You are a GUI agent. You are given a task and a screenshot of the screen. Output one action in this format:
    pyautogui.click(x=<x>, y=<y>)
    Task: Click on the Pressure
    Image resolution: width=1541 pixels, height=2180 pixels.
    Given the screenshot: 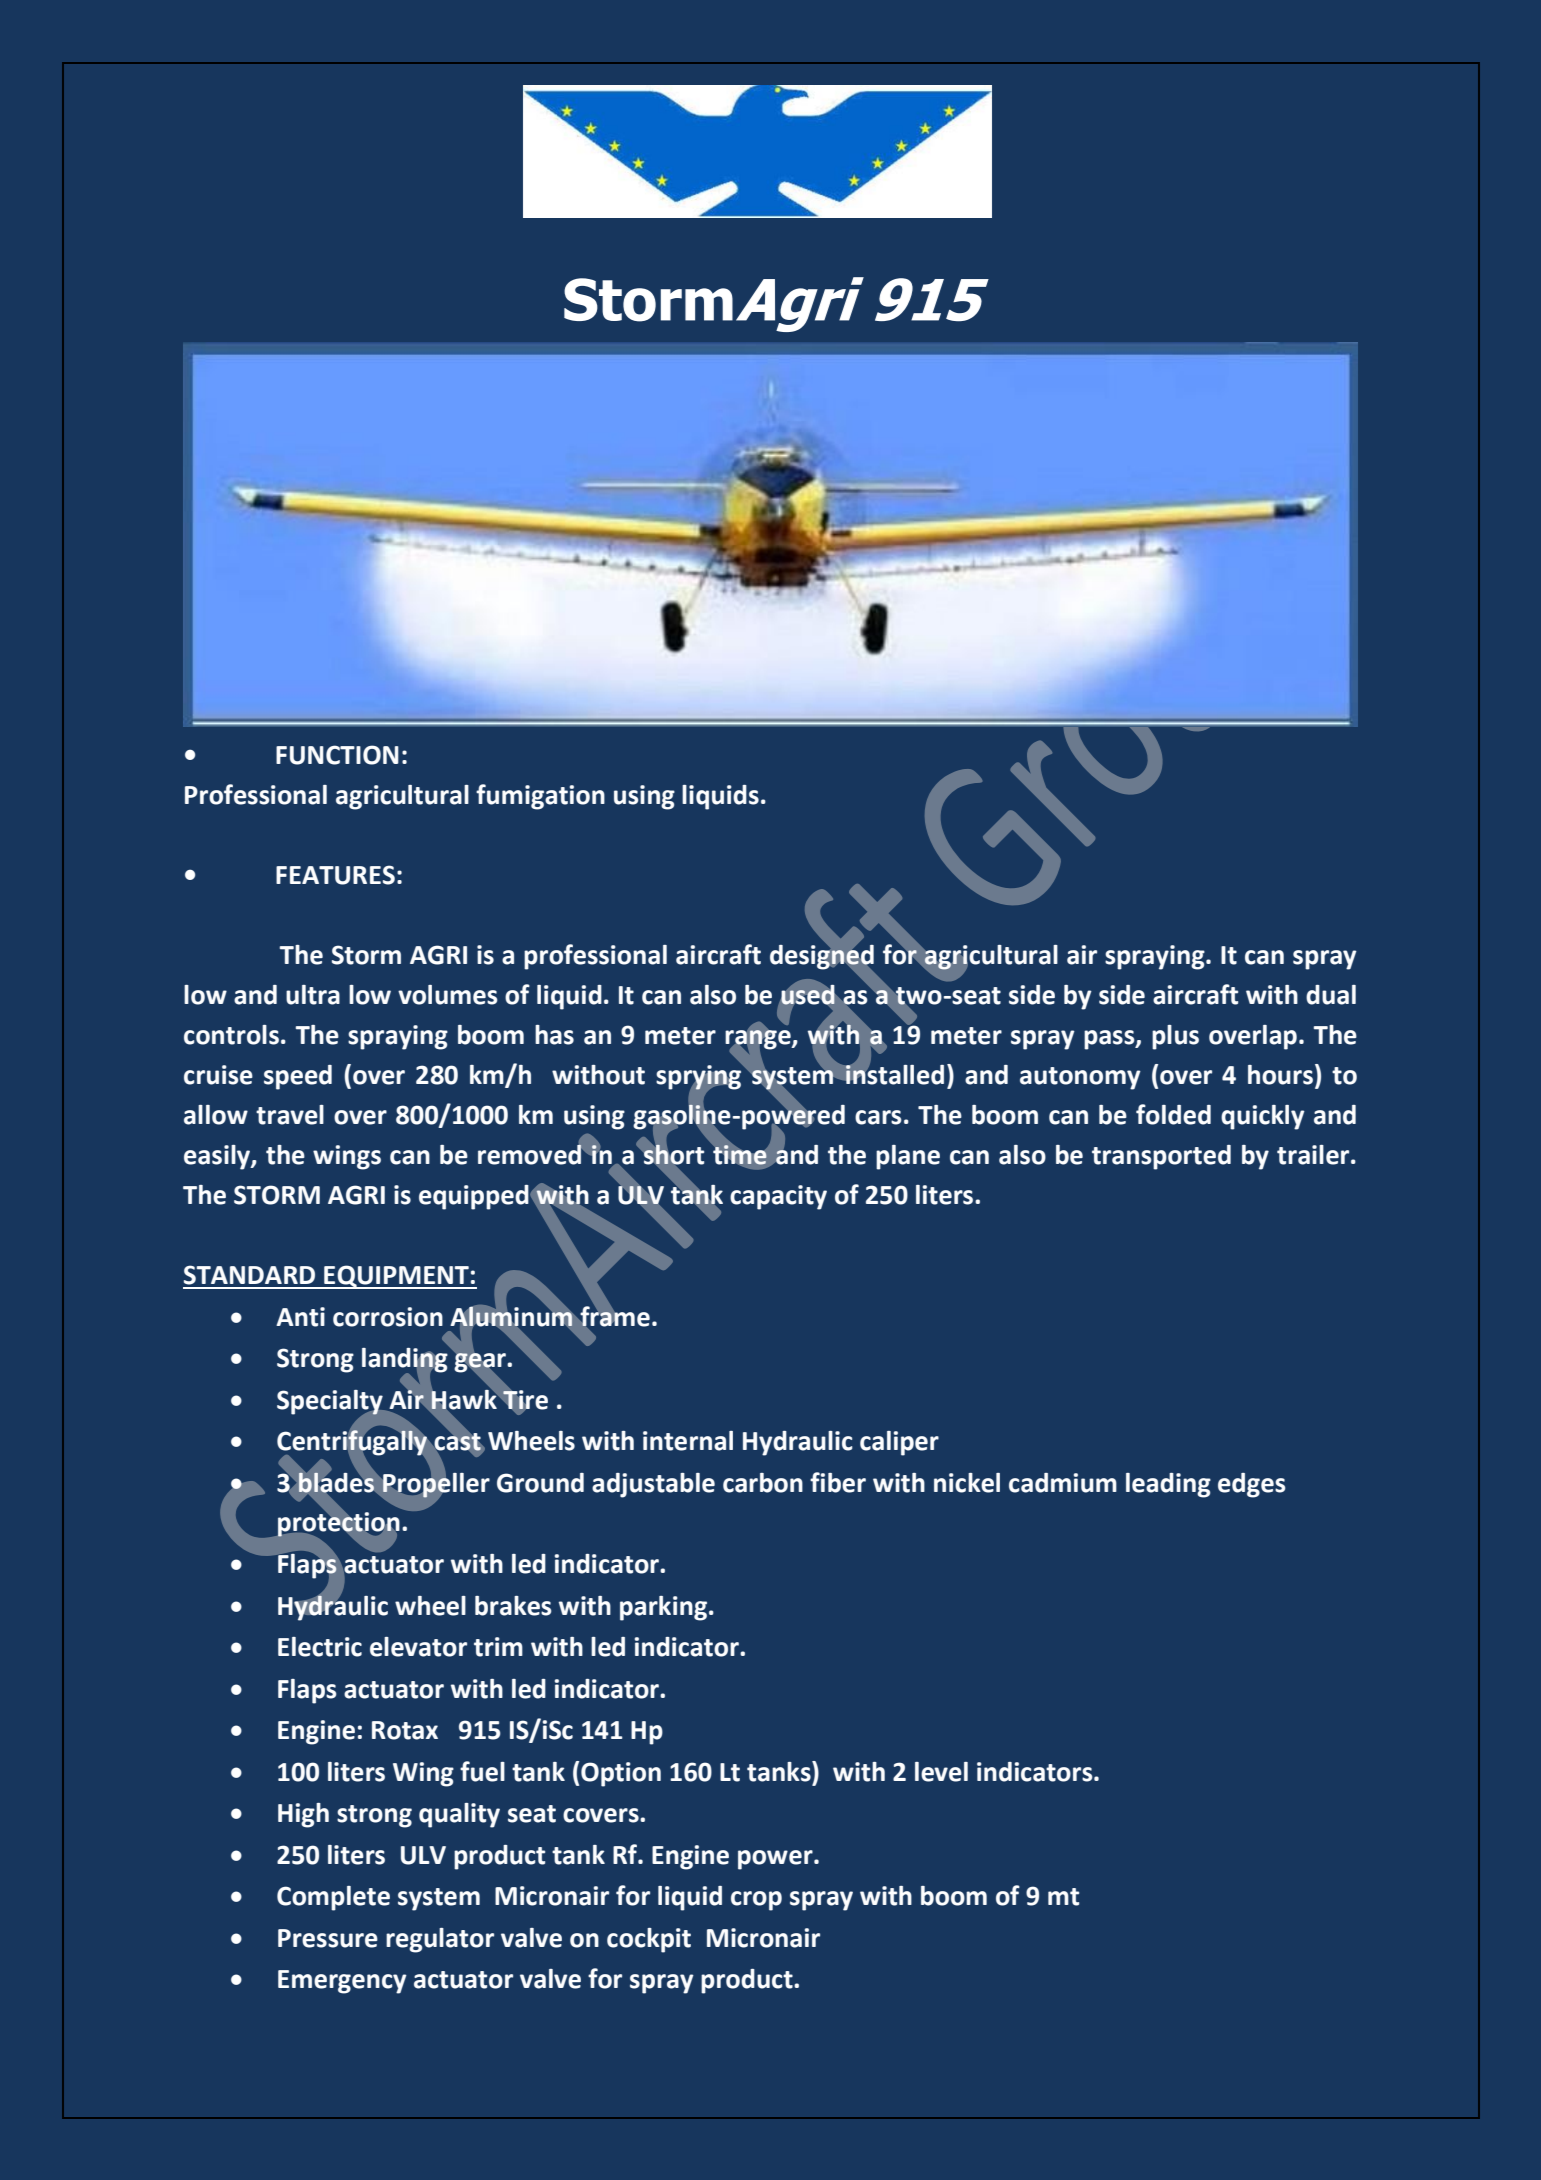 What is the action you would take?
    pyautogui.click(x=328, y=1938)
